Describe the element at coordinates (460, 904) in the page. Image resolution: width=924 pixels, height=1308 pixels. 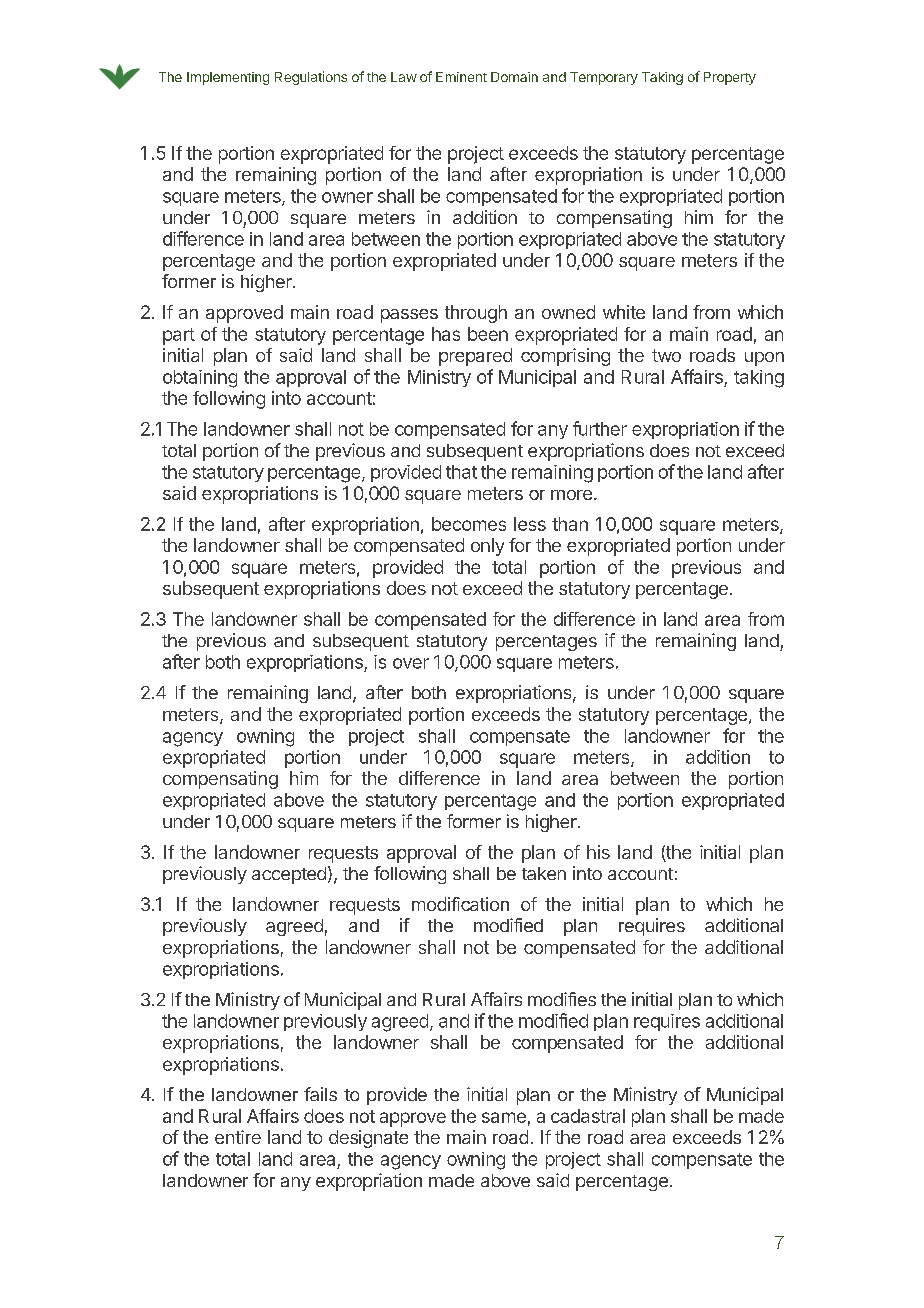
I see `modification` at that location.
